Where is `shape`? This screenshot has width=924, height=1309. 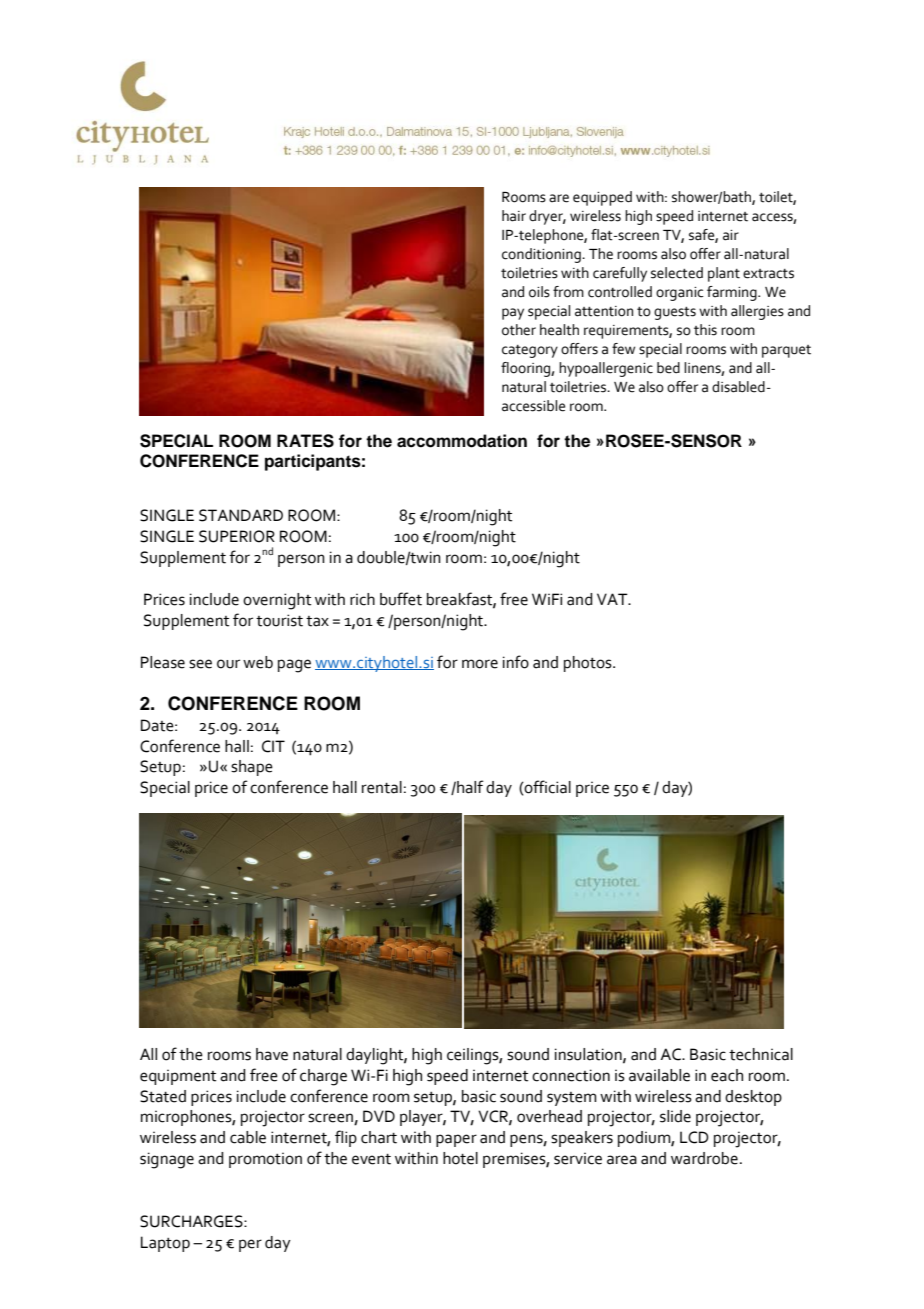
shape is located at coordinates (252, 768).
